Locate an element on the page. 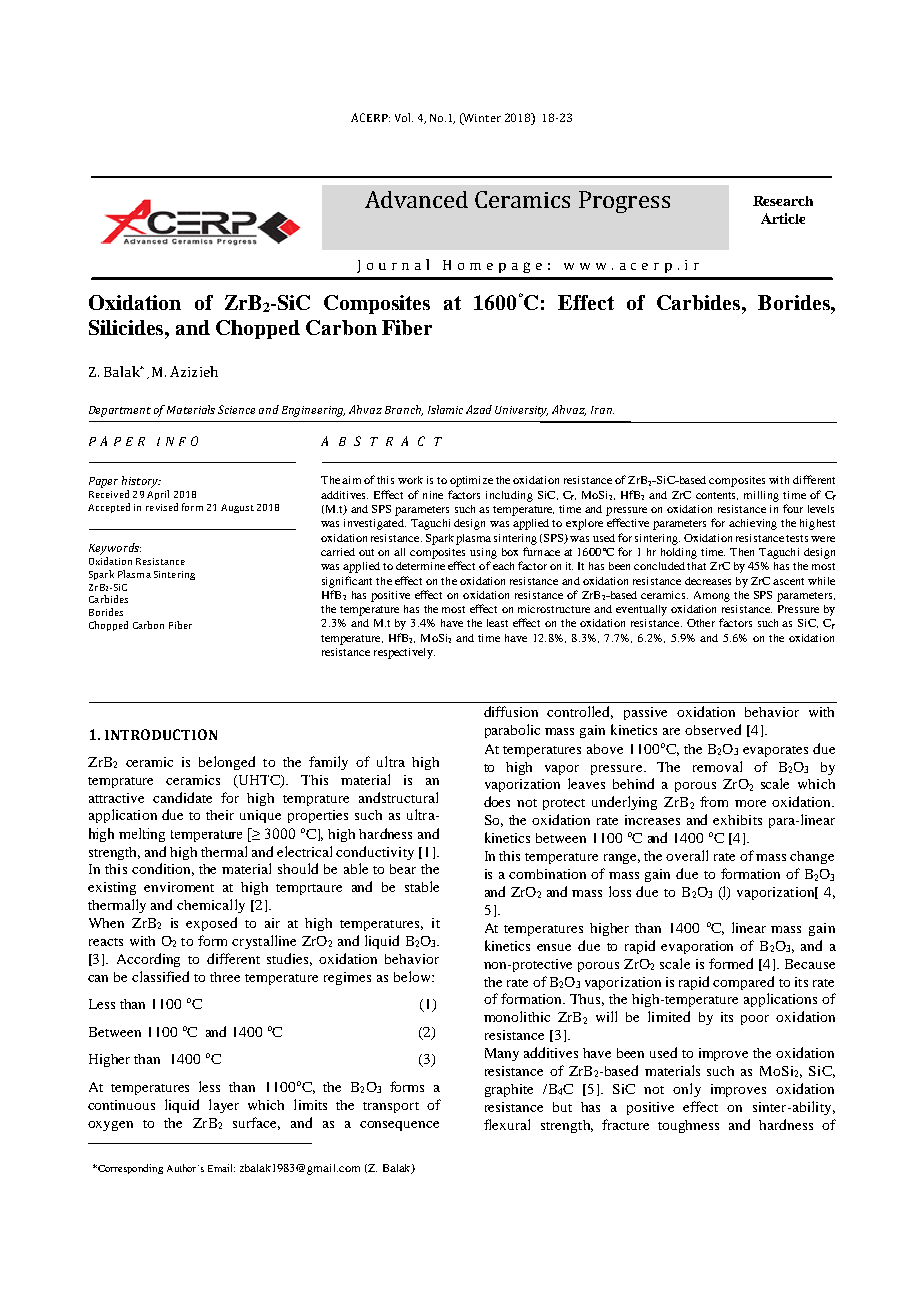 The width and height of the image is (924, 1308). optimize is located at coordinates (471, 481).
